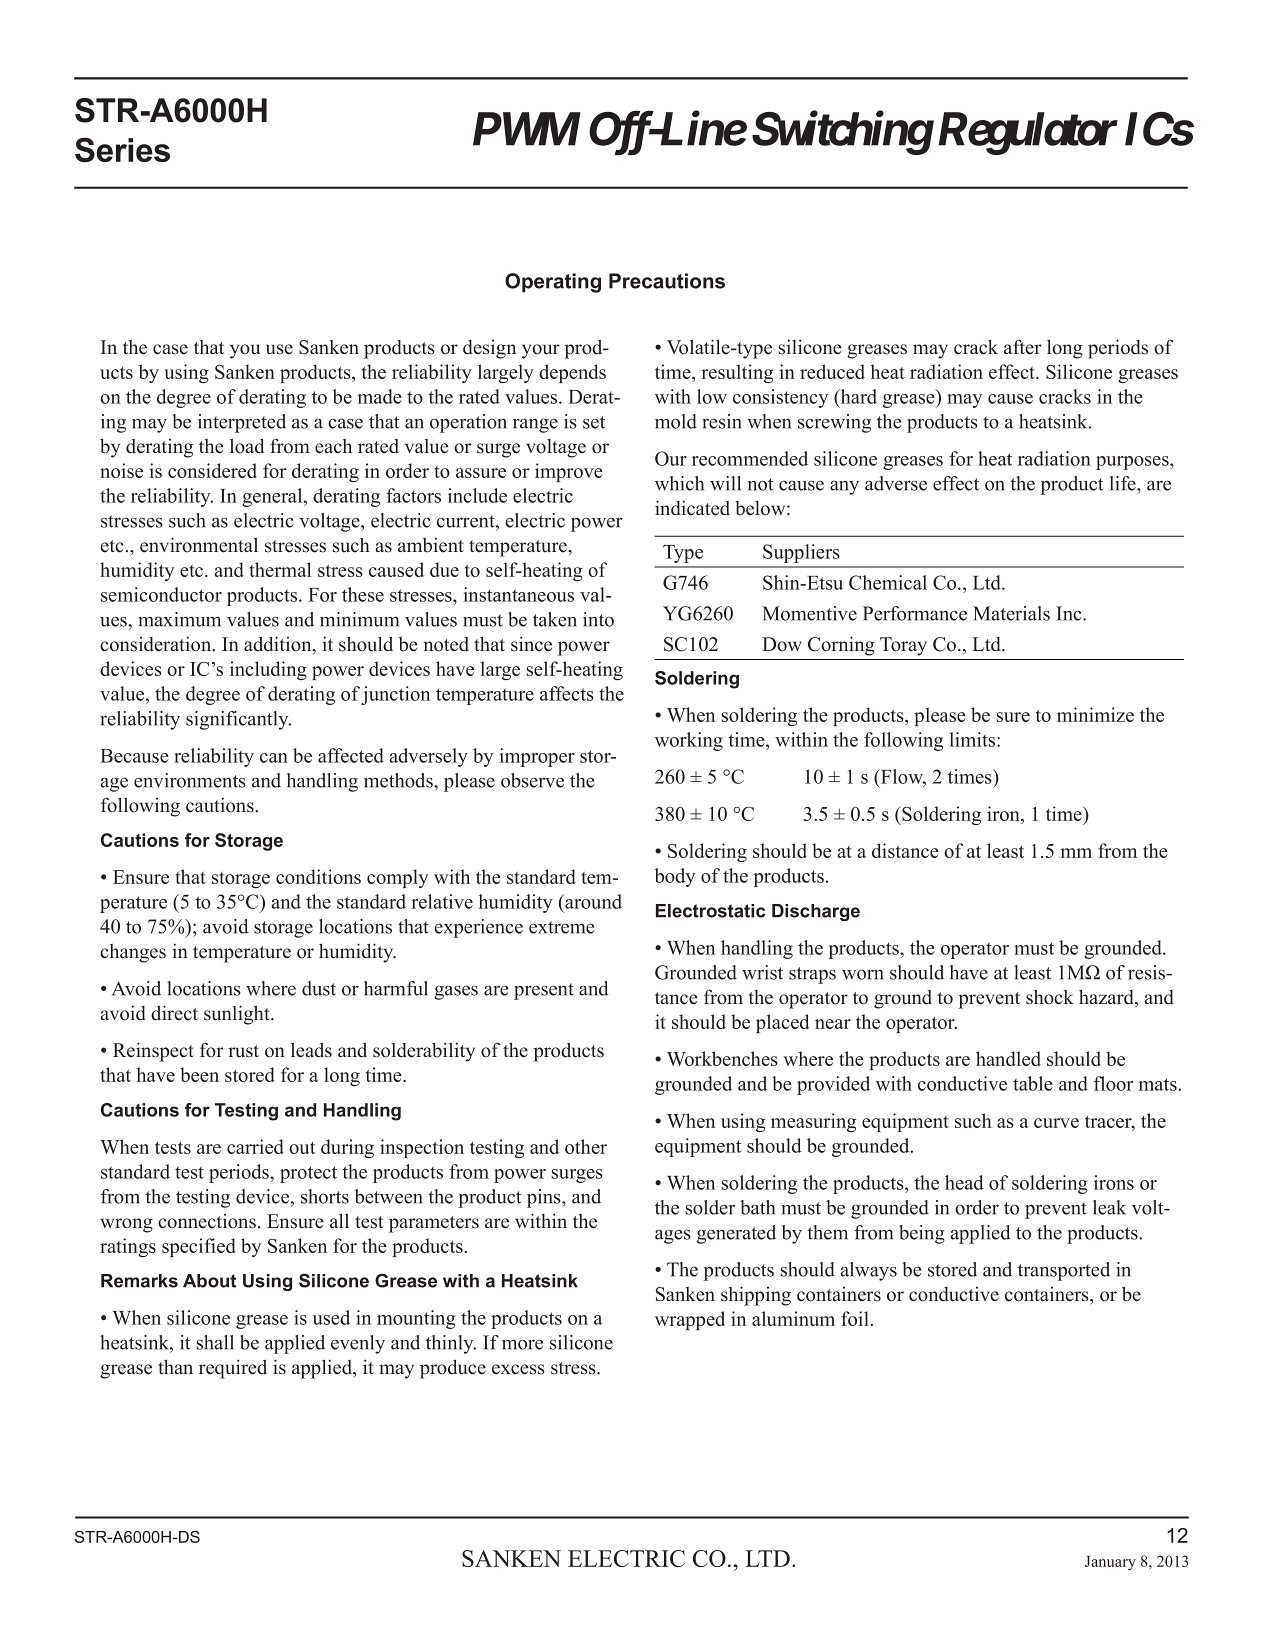 Image resolution: width=1262 pixels, height=1634 pixels. Describe the element at coordinates (122, 149) in the screenshot. I see `Series` at that location.
